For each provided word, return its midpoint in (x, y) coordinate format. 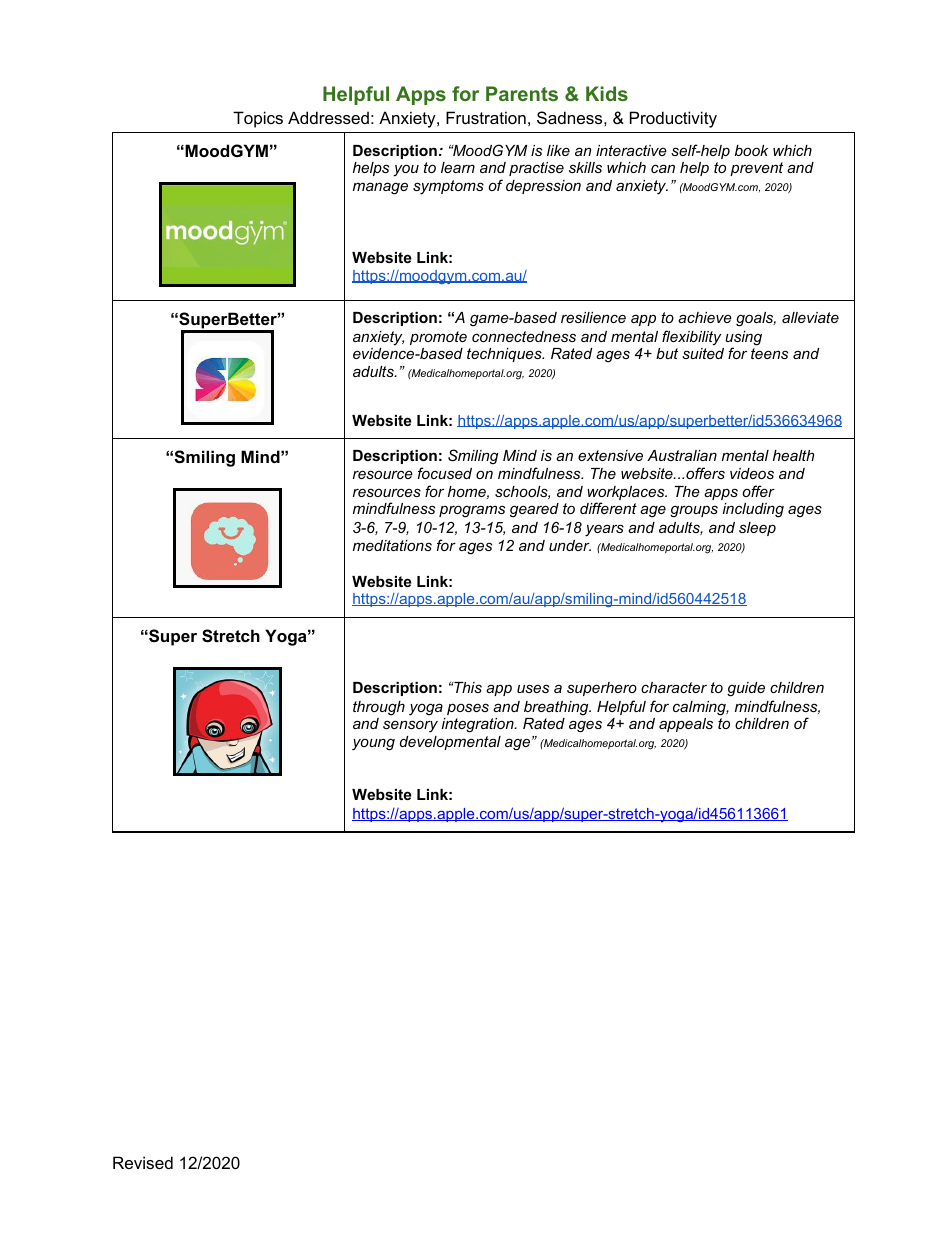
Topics (258, 119)
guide (746, 689)
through (379, 708)
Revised (143, 1162)
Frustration (486, 117)
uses (533, 688)
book (751, 150)
